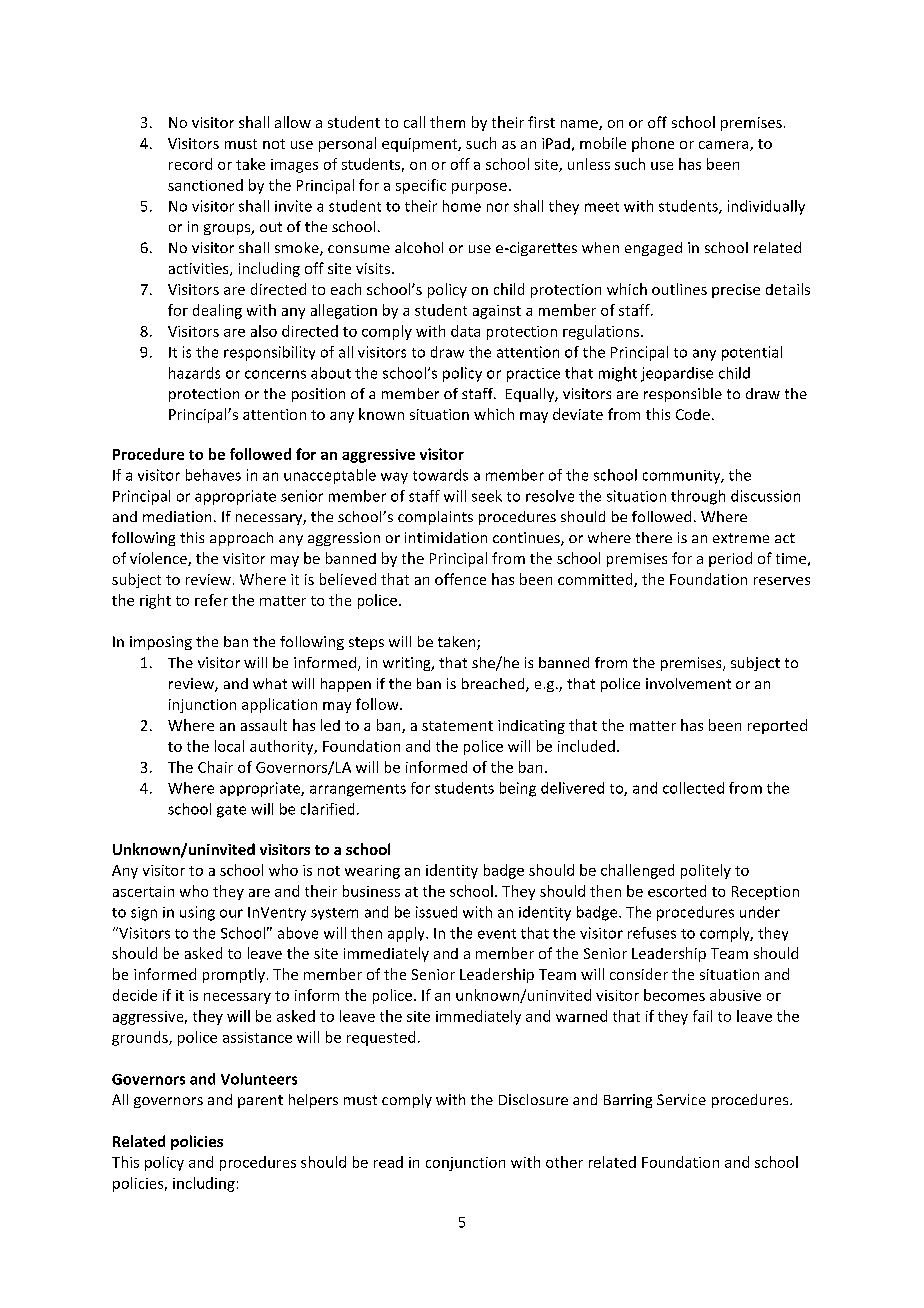 The image size is (924, 1308). Describe the element at coordinates (190, 164) in the screenshot. I see `record` at that location.
